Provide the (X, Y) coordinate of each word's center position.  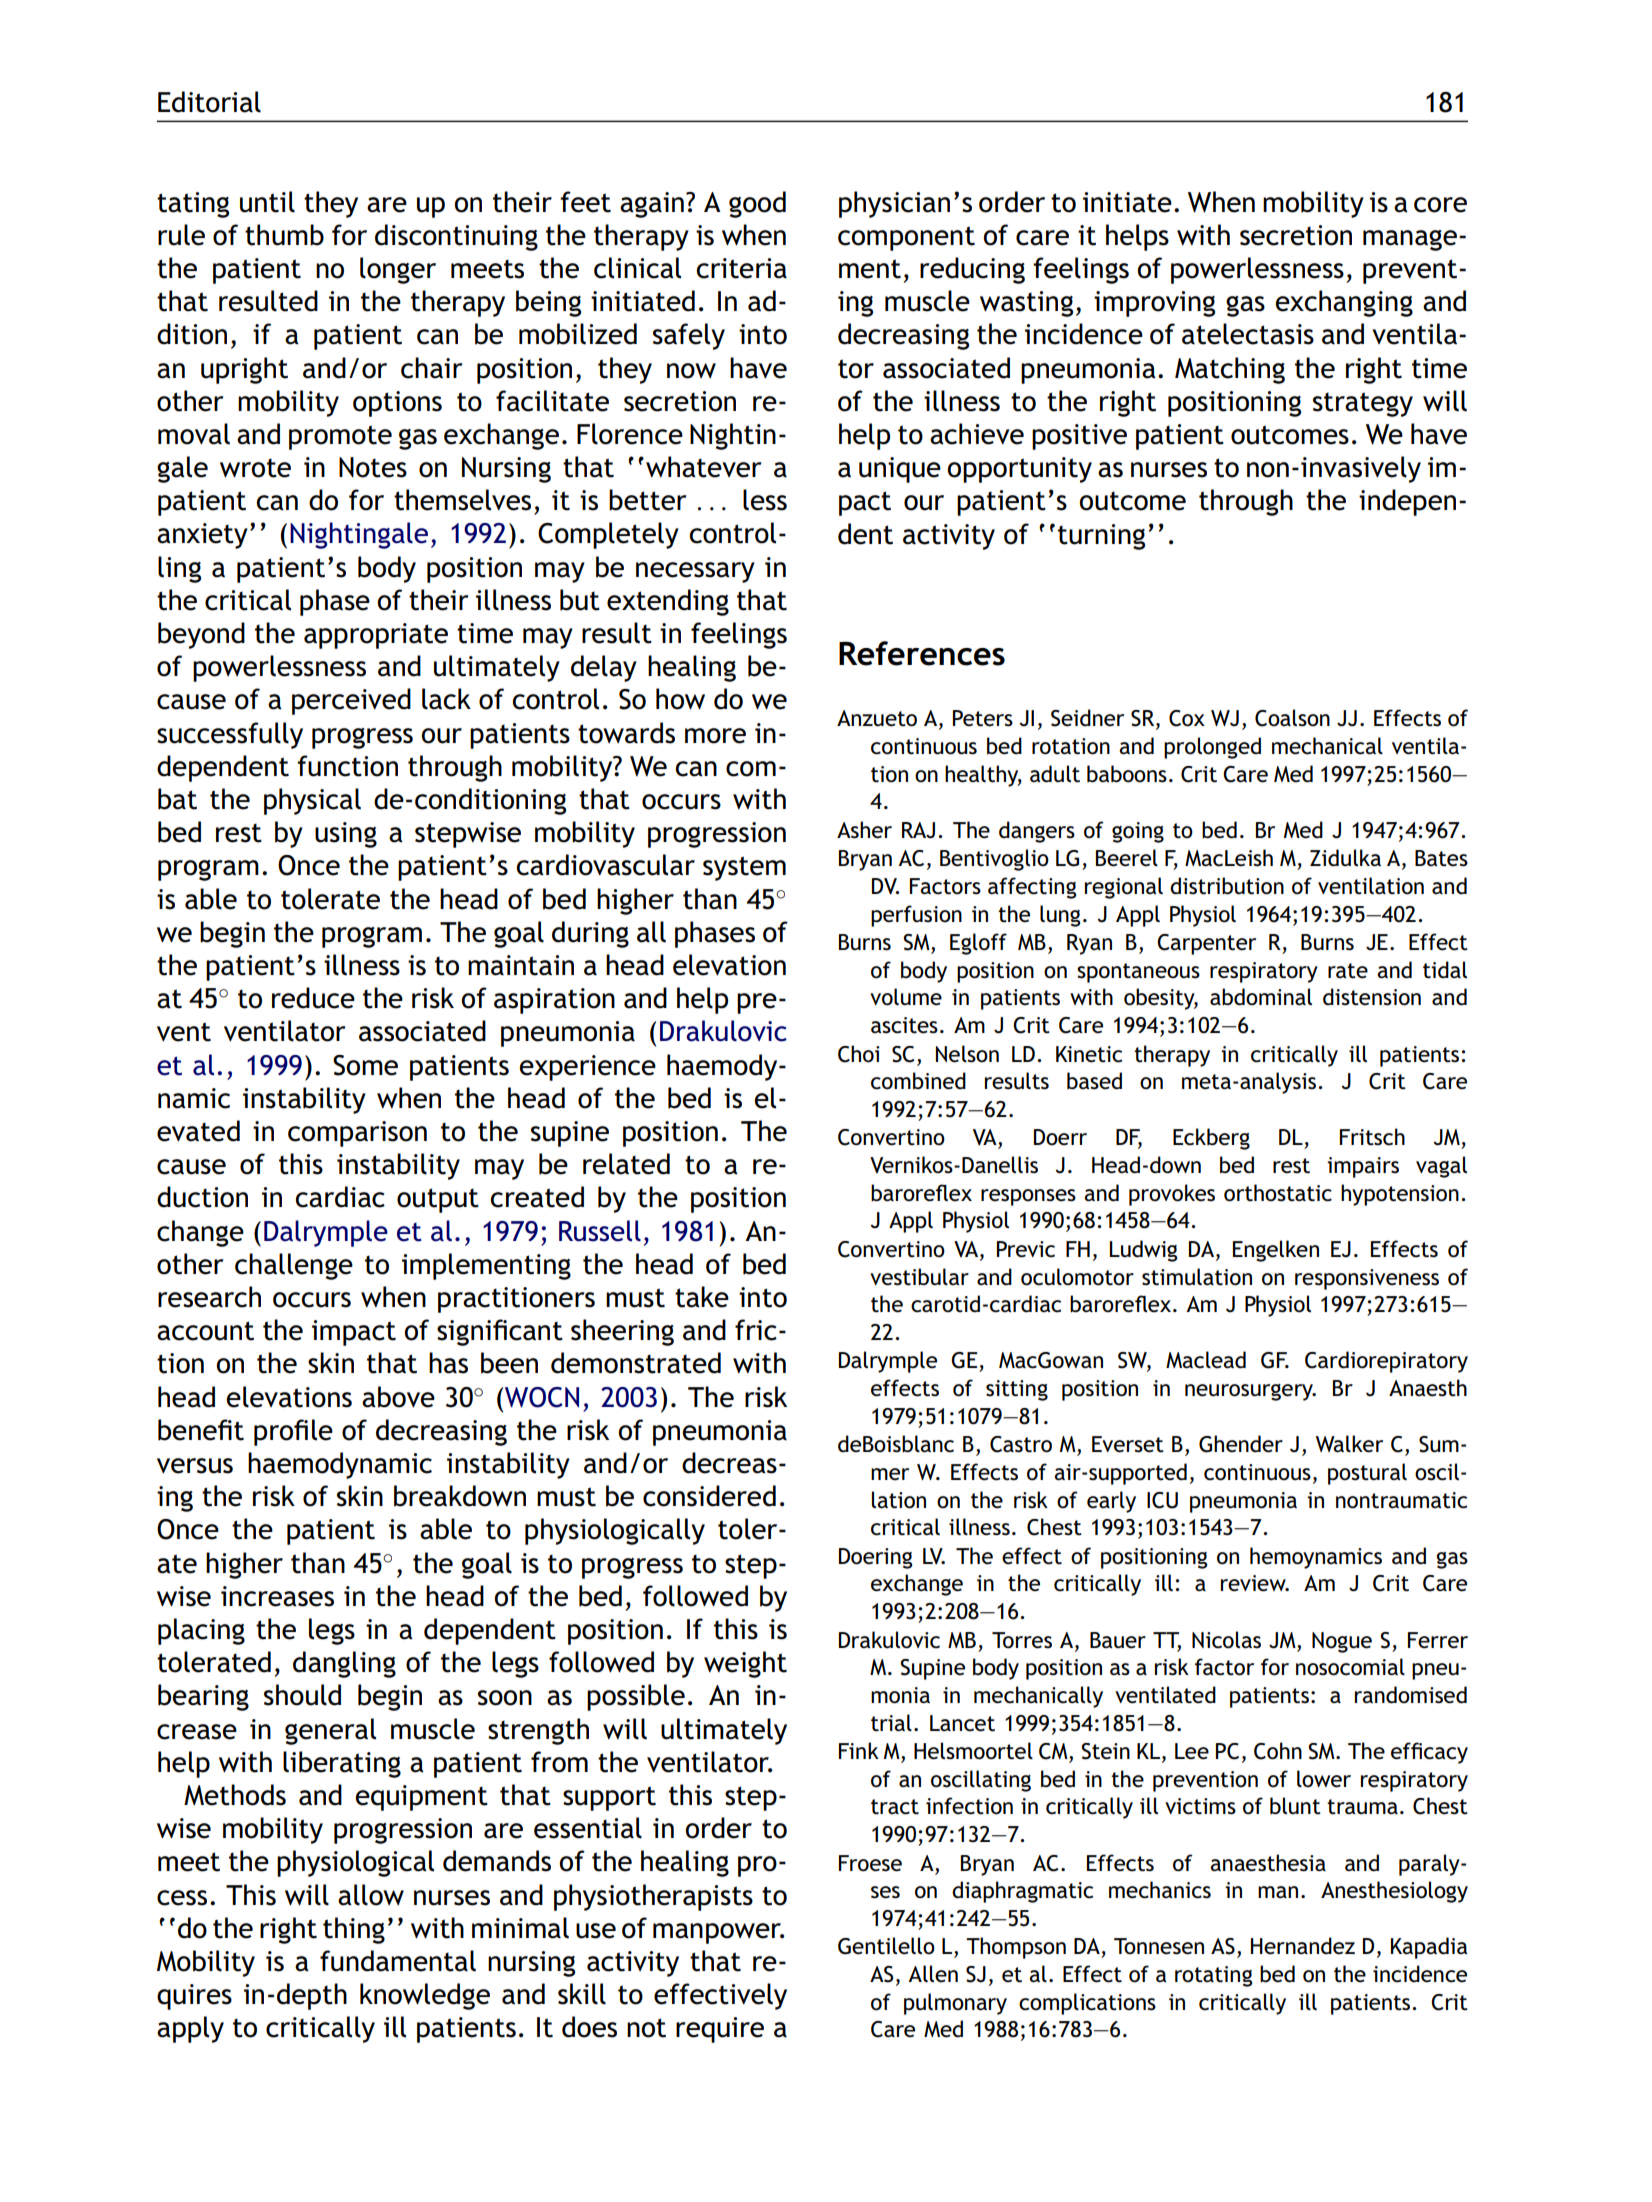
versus (195, 1466)
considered (709, 1496)
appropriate (376, 636)
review (1254, 1583)
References (922, 653)
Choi (859, 1054)
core (1440, 205)
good (757, 204)
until (267, 202)
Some (365, 1065)
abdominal (1261, 997)
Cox (1187, 718)
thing (354, 1930)
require (720, 2030)
